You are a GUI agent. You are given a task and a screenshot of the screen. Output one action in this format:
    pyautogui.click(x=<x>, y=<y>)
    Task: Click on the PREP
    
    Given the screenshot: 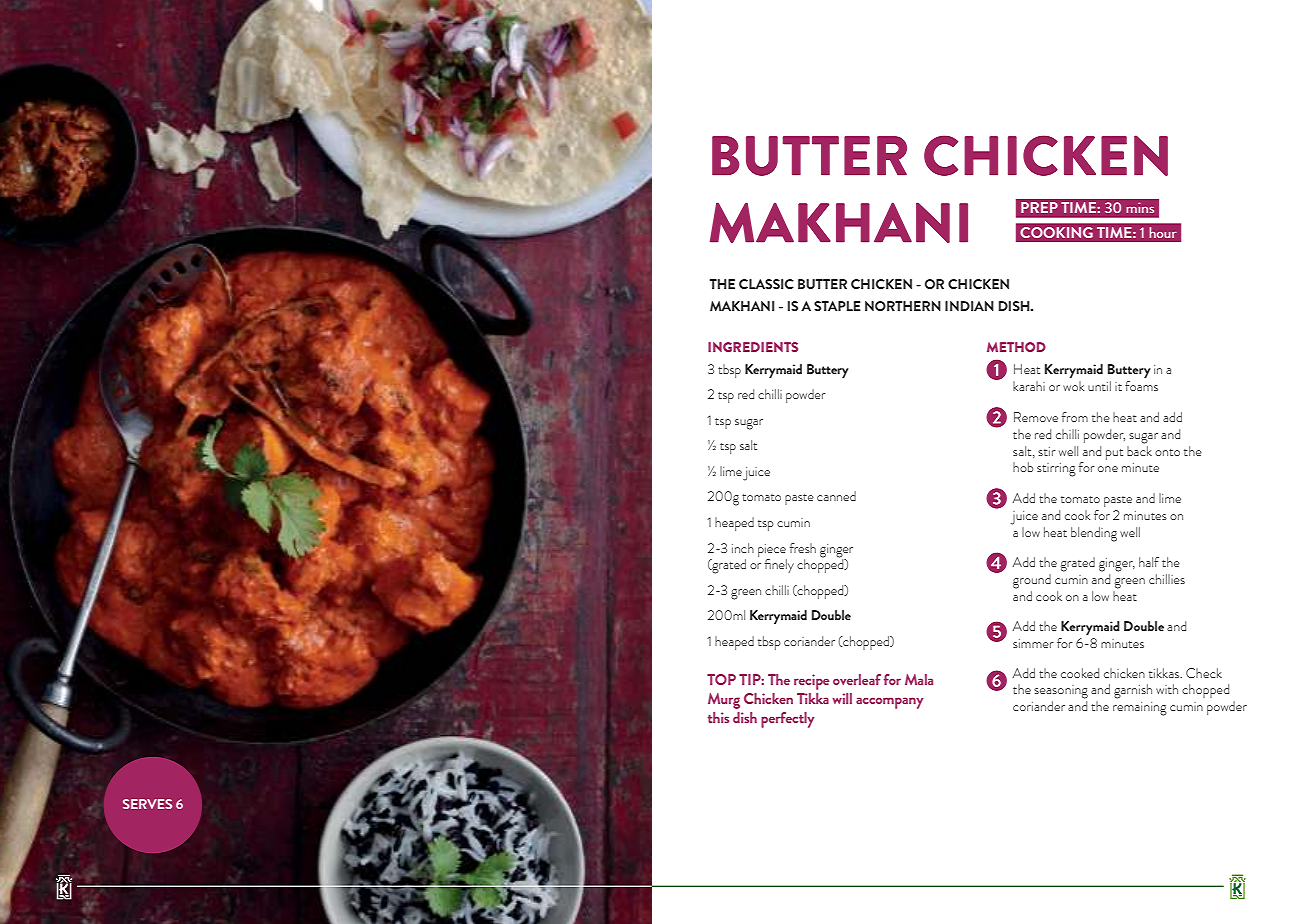 What is the action you would take?
    pyautogui.click(x=1039, y=207)
